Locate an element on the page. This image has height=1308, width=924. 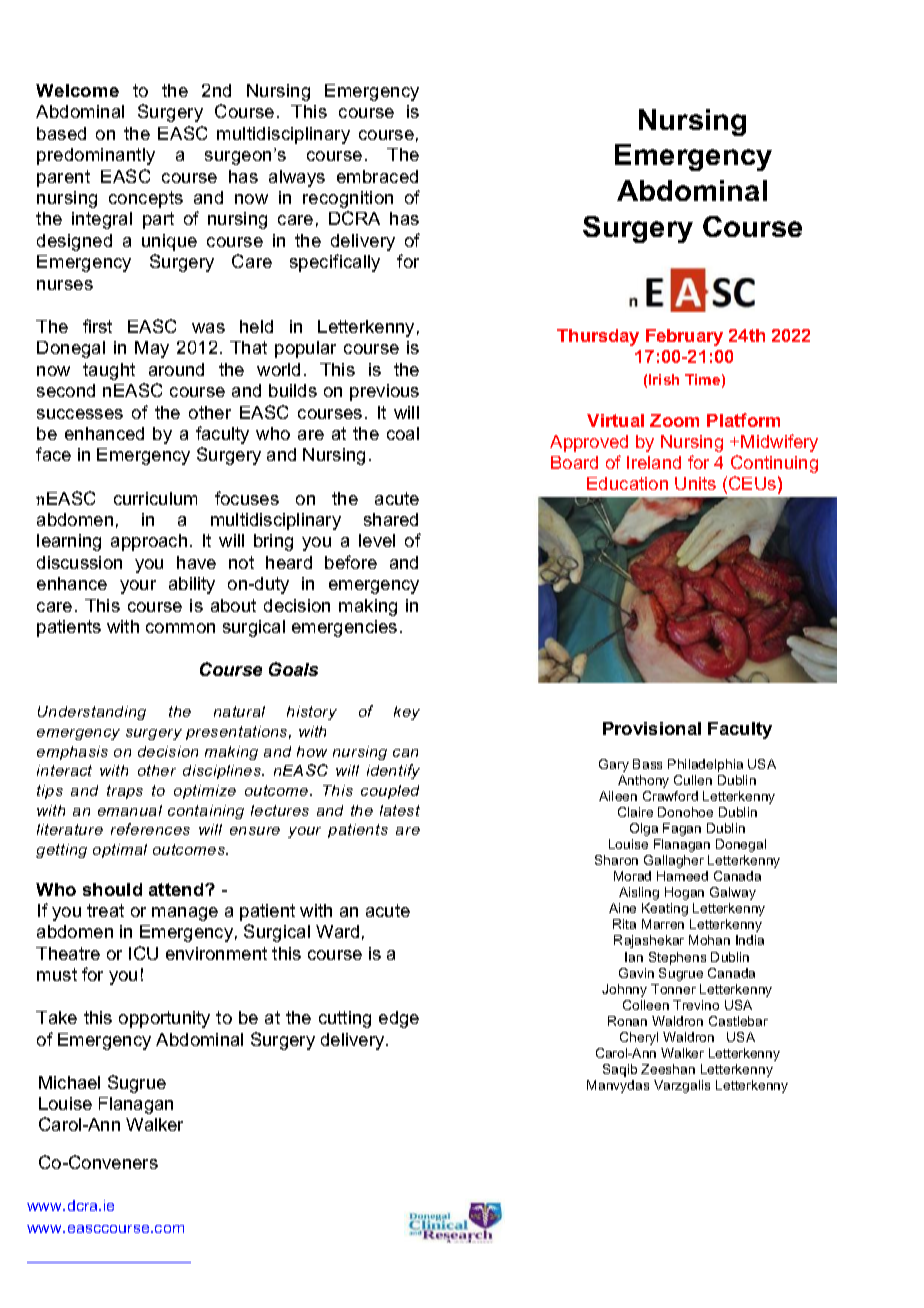
Units is located at coordinates (695, 483).
